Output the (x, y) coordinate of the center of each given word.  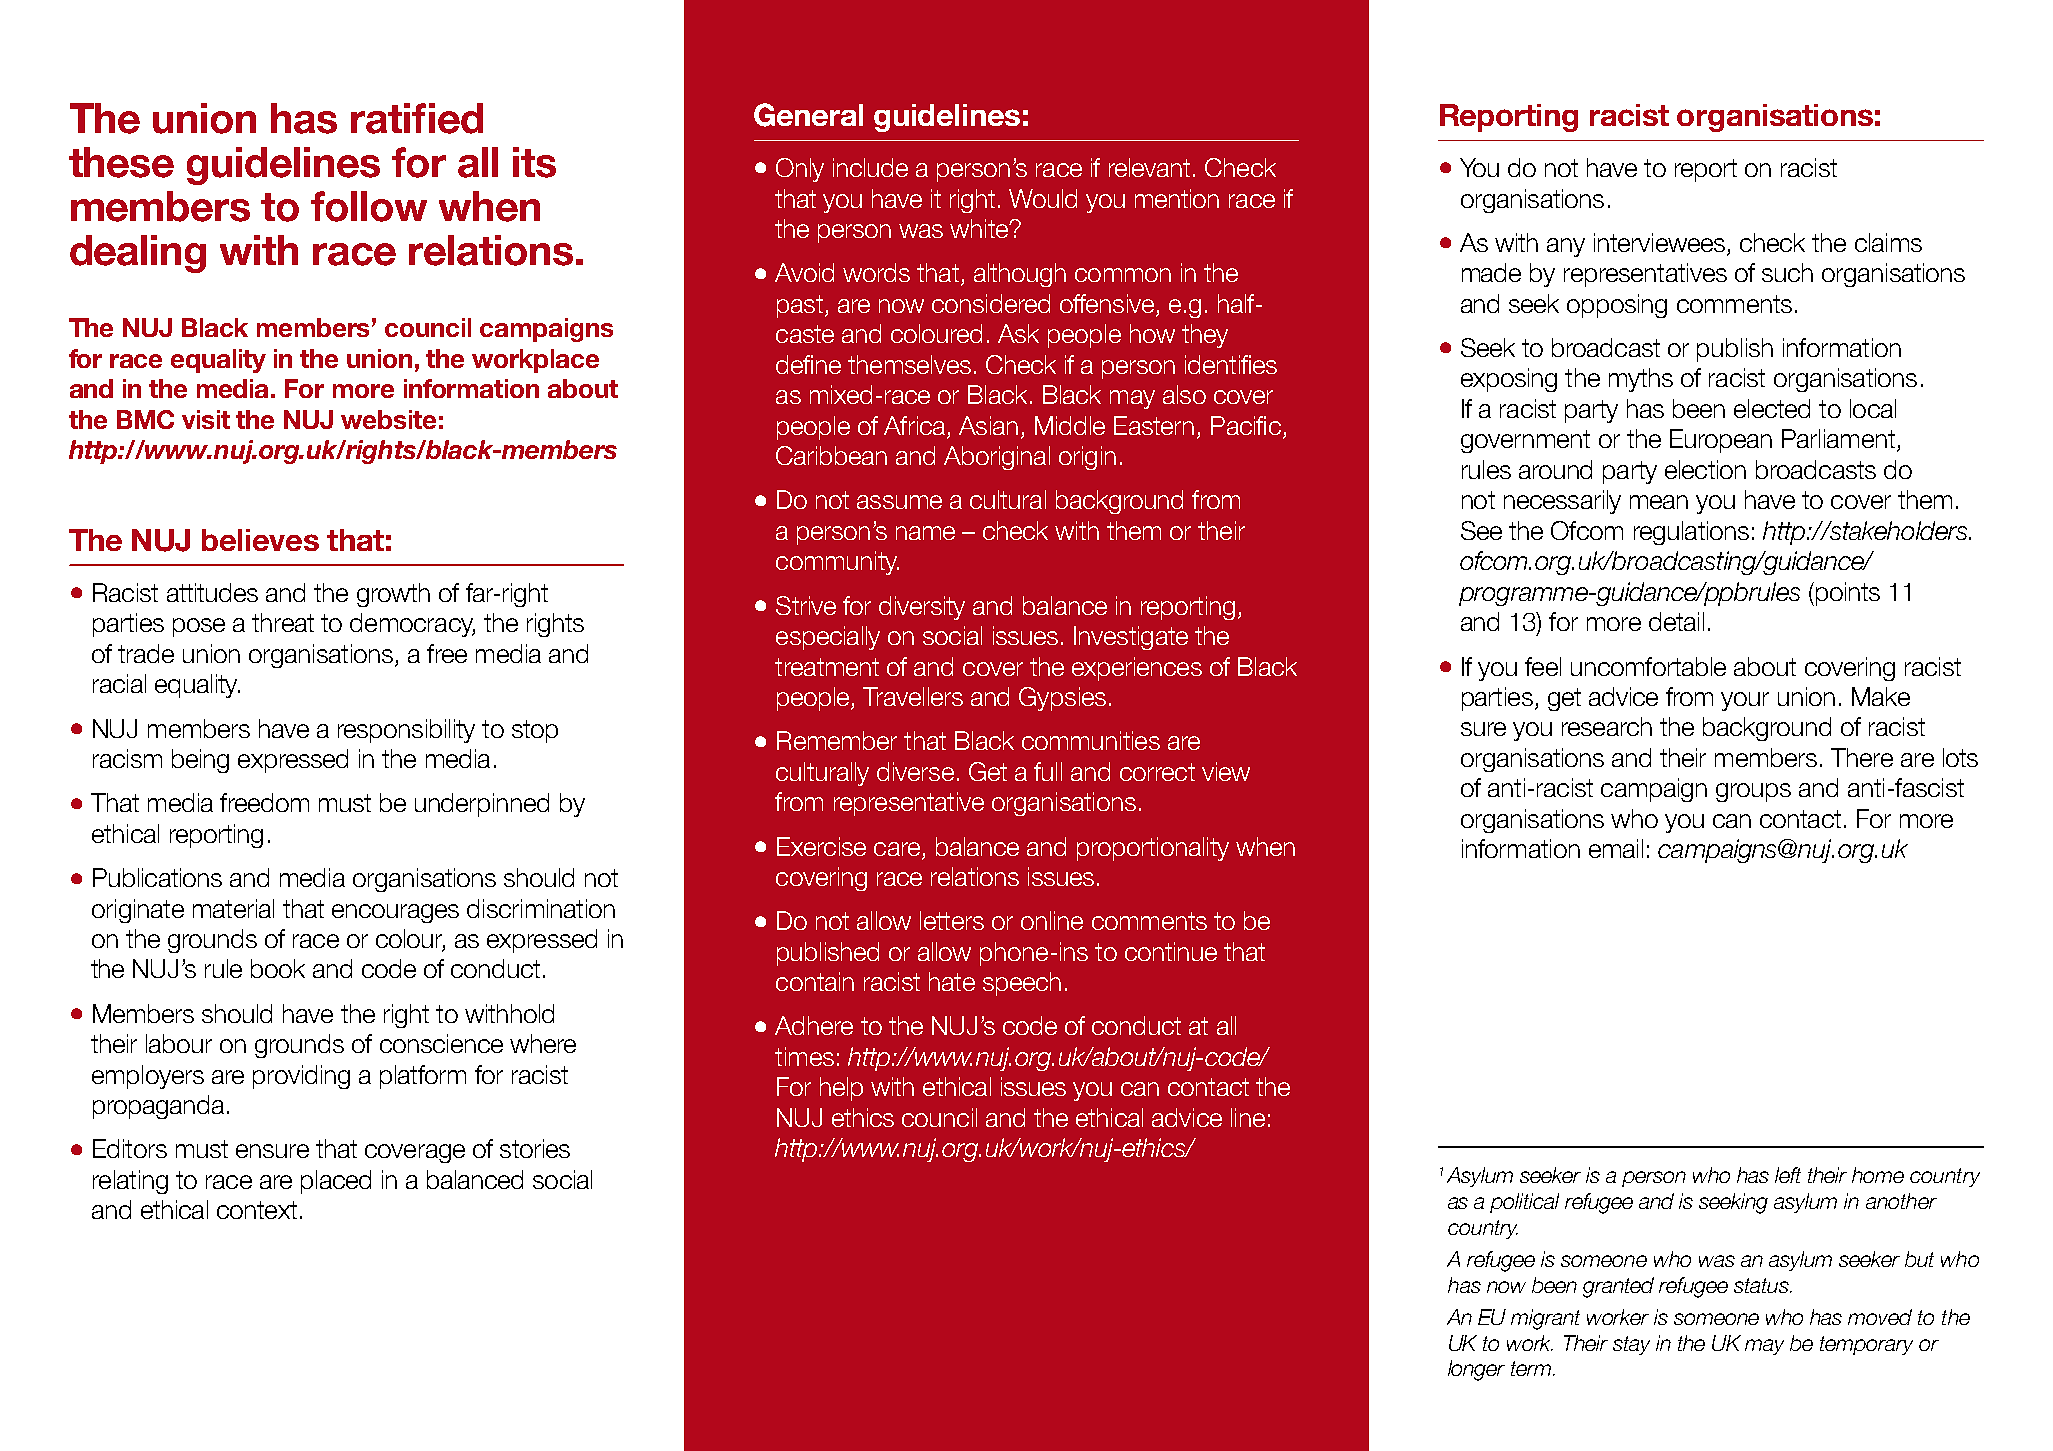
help (841, 1089)
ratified (417, 118)
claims (1888, 242)
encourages (395, 913)
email (1616, 848)
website (388, 419)
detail (1676, 621)
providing (301, 1077)
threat (283, 622)
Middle (1070, 425)
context (257, 1210)
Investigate (1131, 638)
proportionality (1153, 849)
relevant (1149, 167)
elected (1772, 408)
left (1788, 1175)
